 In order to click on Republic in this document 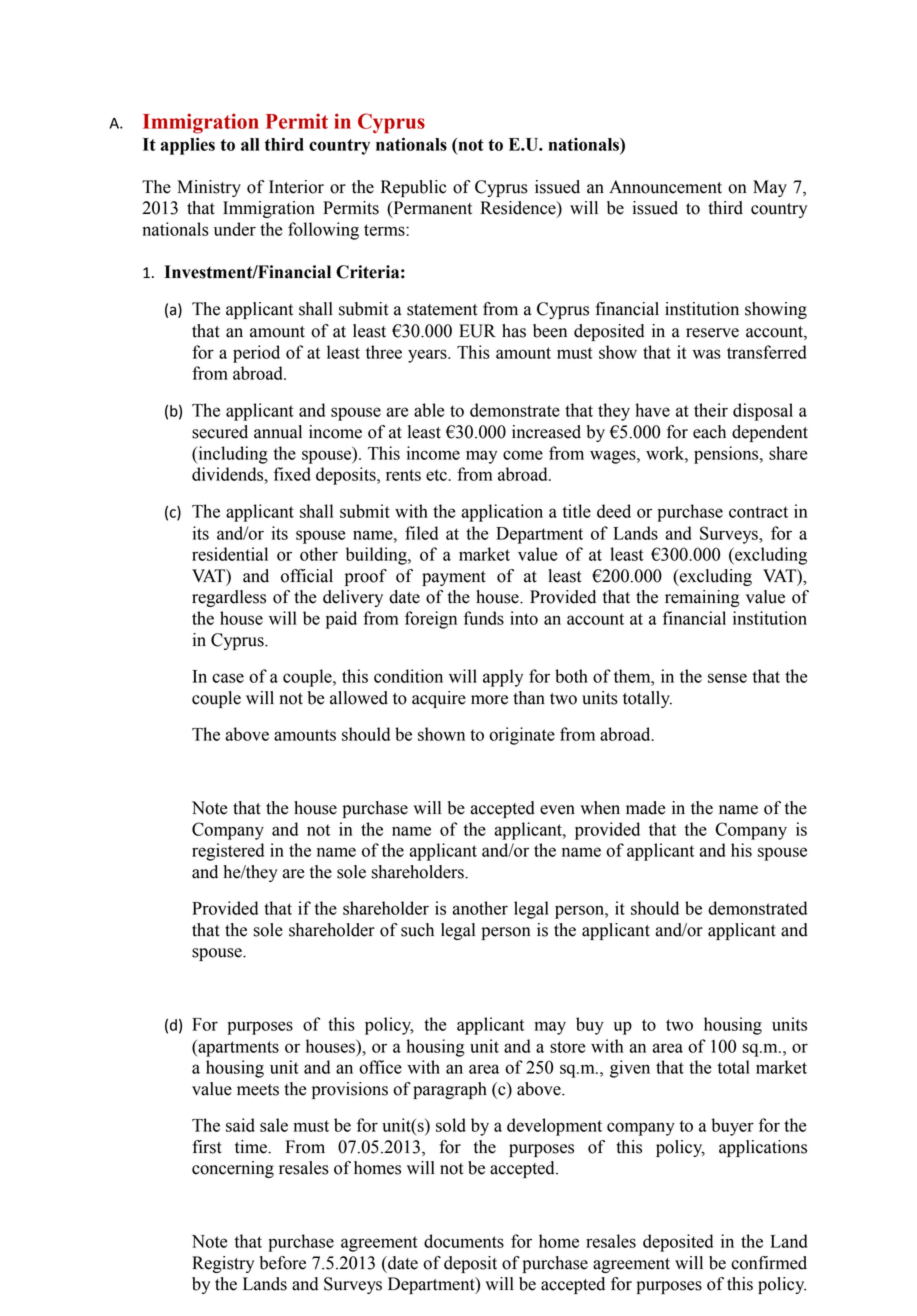, I will do `click(414, 188)`.
